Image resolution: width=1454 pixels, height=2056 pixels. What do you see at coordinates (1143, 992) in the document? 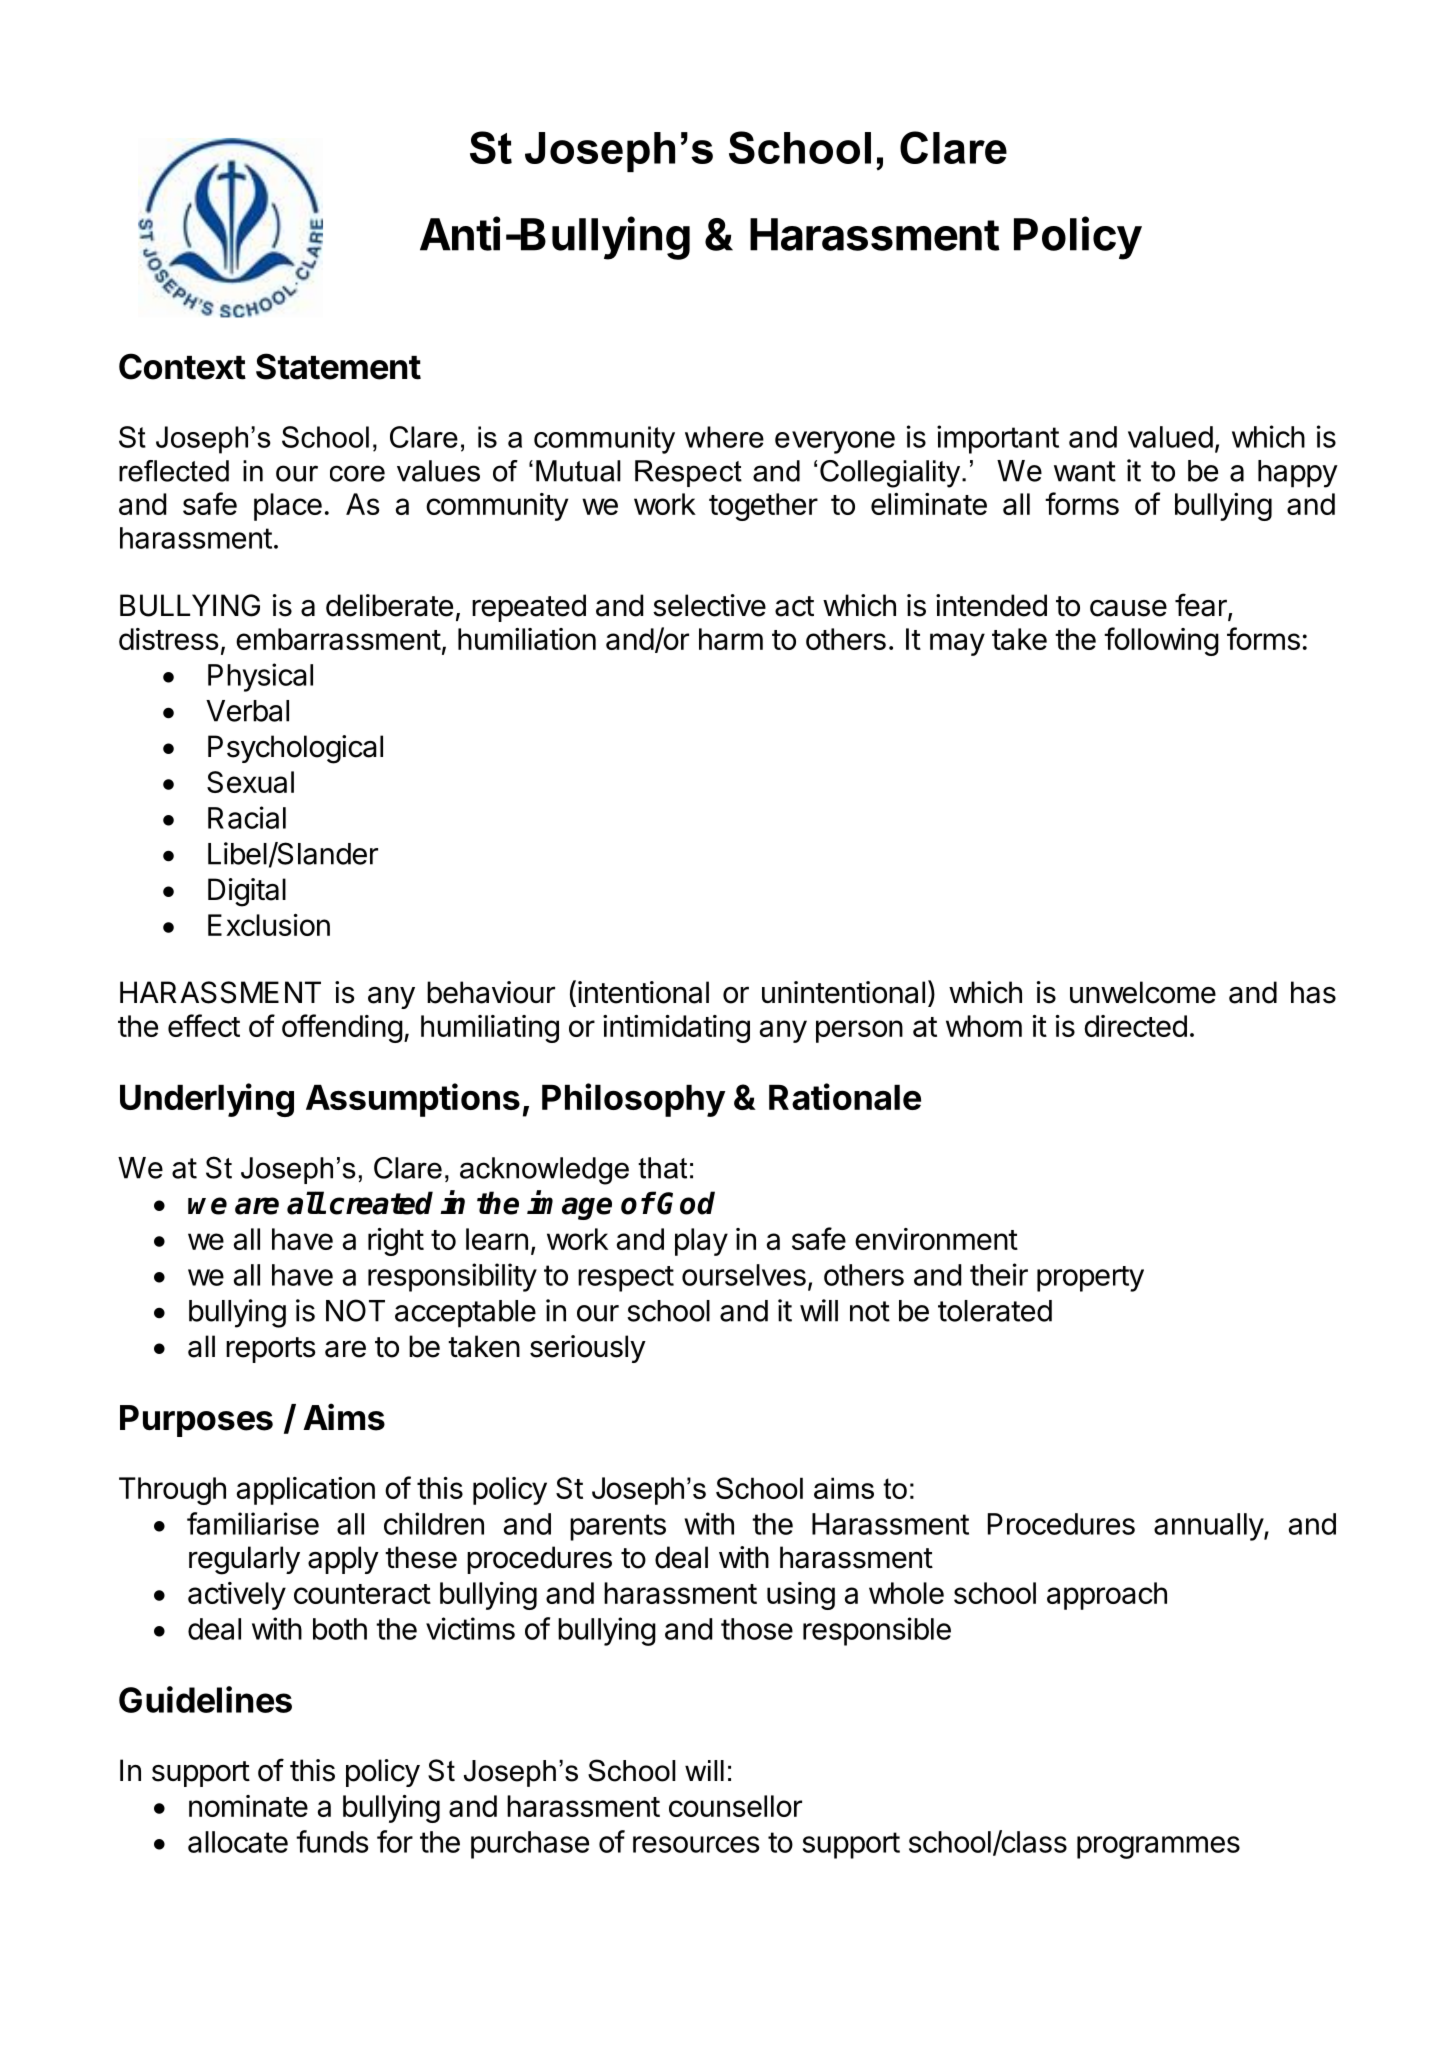
I see `unwelcome` at bounding box center [1143, 992].
